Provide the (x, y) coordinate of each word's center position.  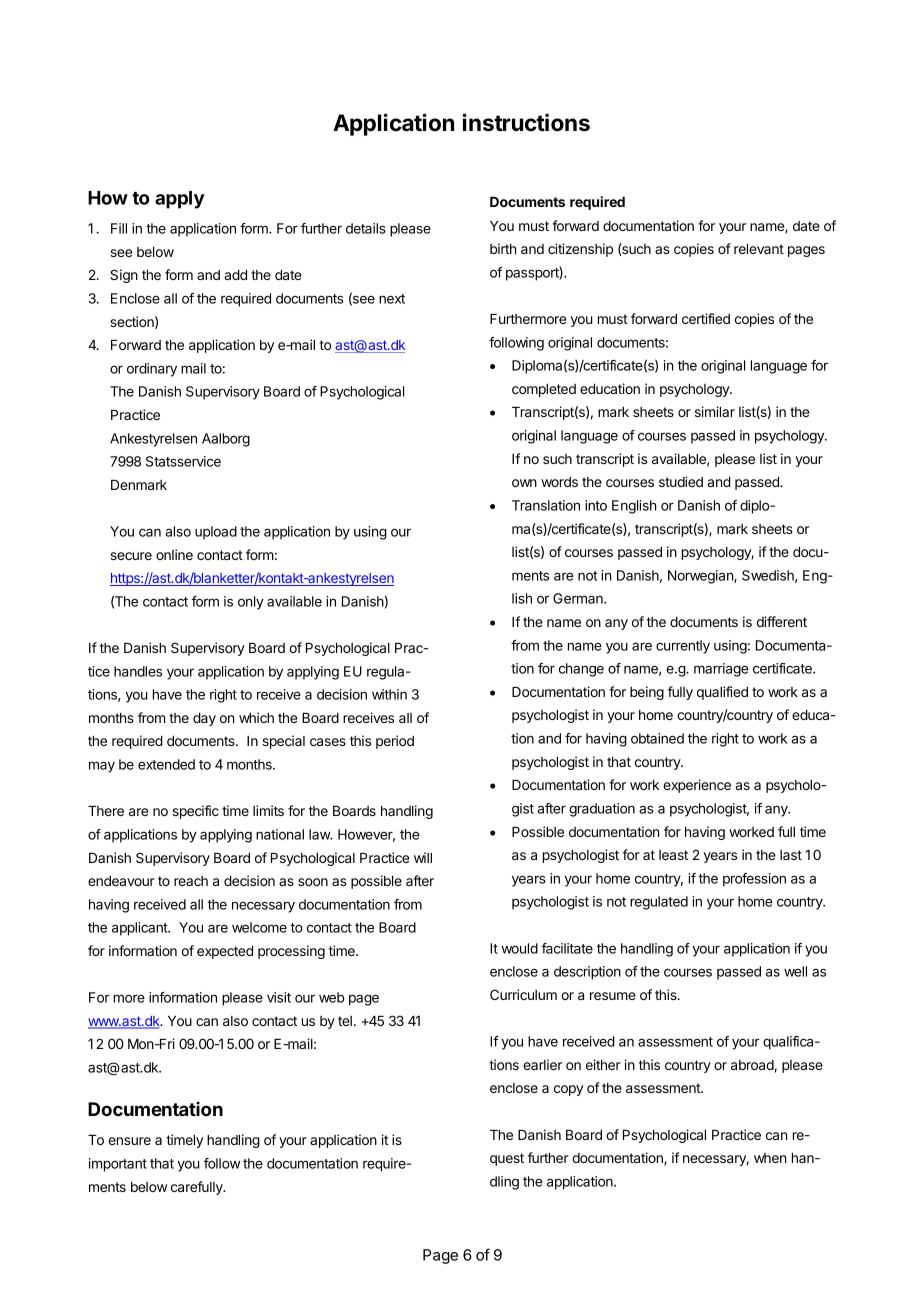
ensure (129, 1141)
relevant (759, 249)
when (770, 1158)
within (389, 694)
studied (681, 481)
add (235, 275)
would (519, 948)
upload (216, 533)
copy (568, 1090)
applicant (140, 929)
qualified (722, 693)
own (524, 483)
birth (503, 248)
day (204, 719)
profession (754, 880)
